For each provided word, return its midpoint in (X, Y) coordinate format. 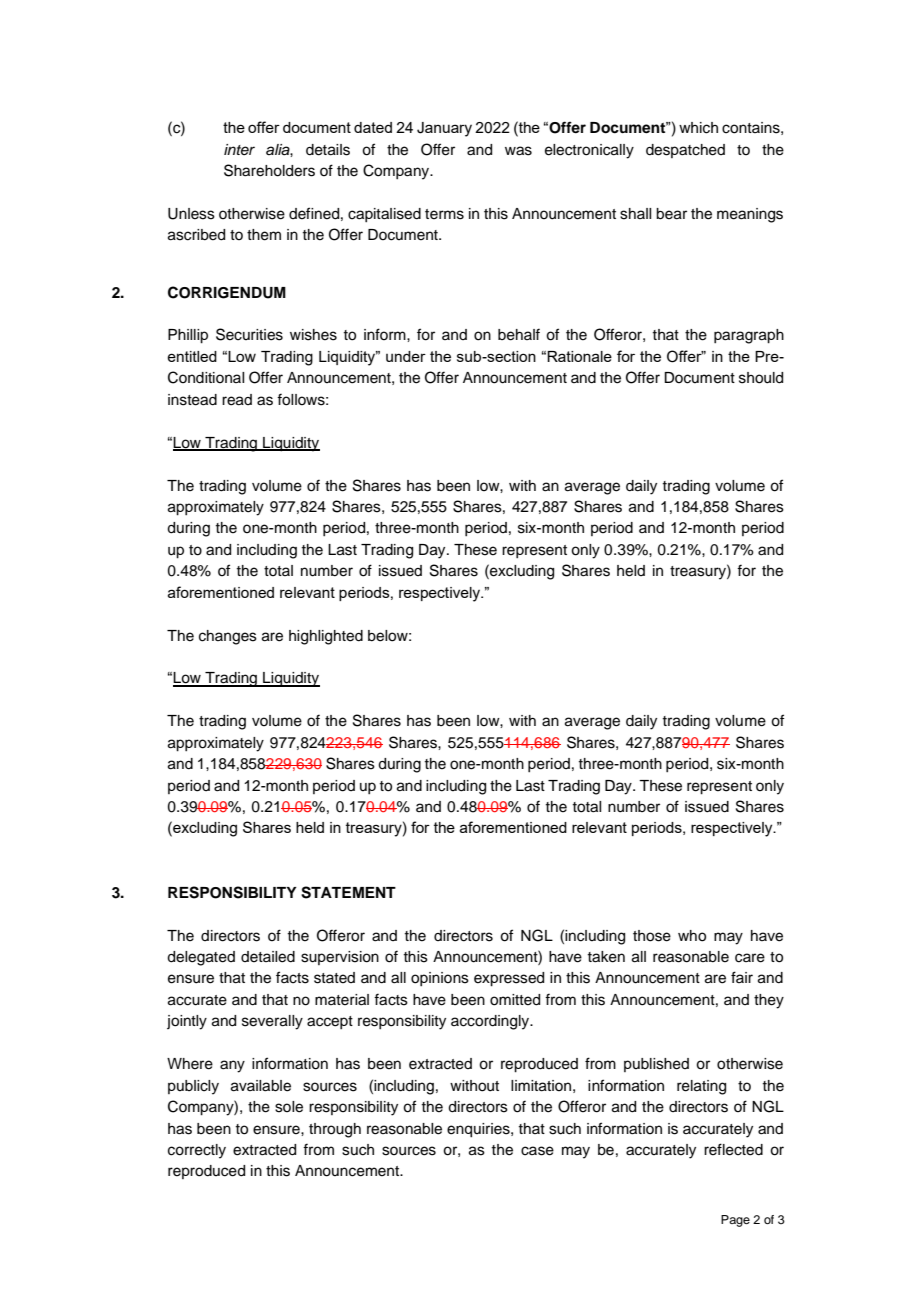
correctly (197, 1151)
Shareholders (269, 170)
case (537, 1151)
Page (735, 1221)
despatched (685, 151)
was (518, 151)
